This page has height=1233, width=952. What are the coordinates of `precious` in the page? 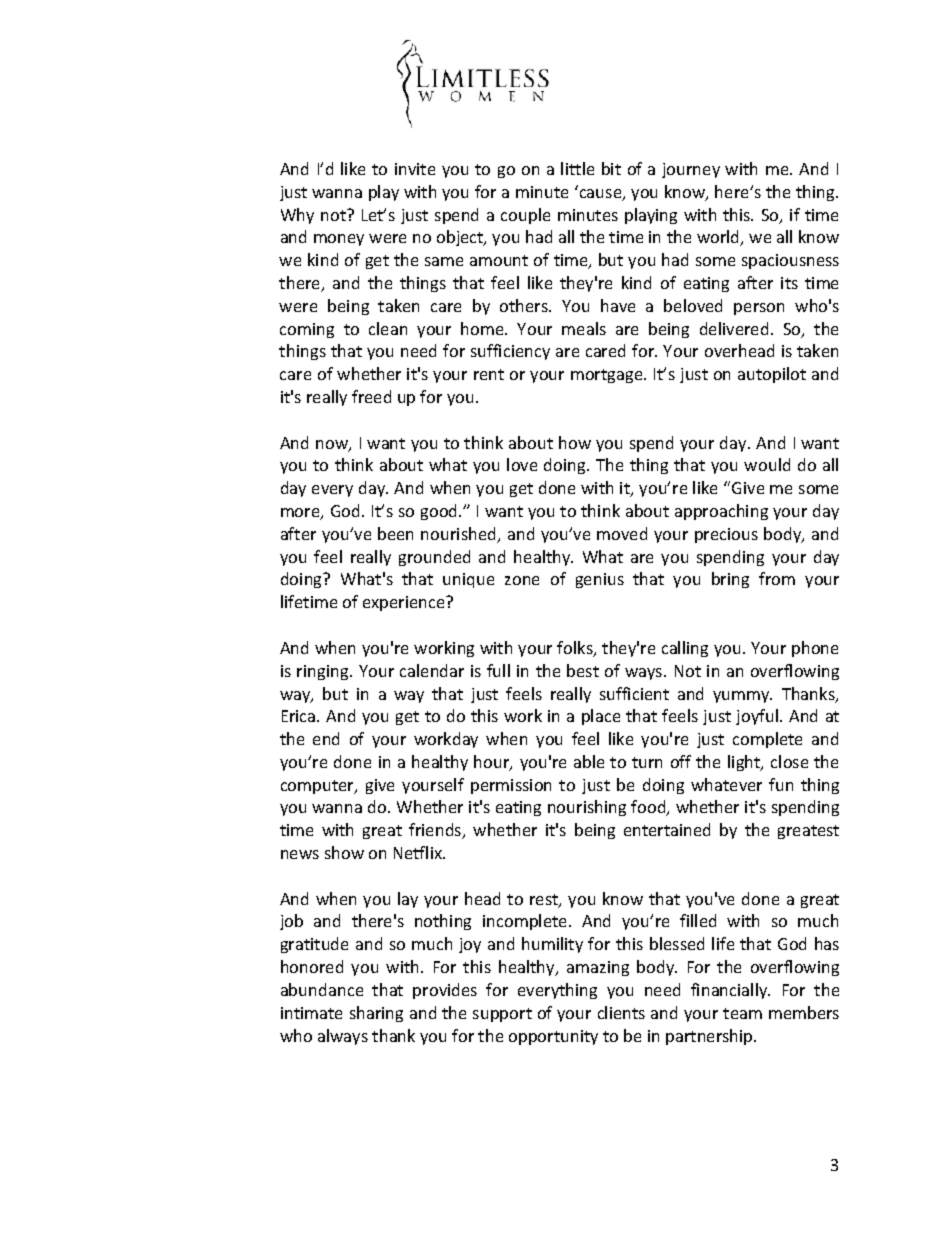 It's located at (726, 535).
